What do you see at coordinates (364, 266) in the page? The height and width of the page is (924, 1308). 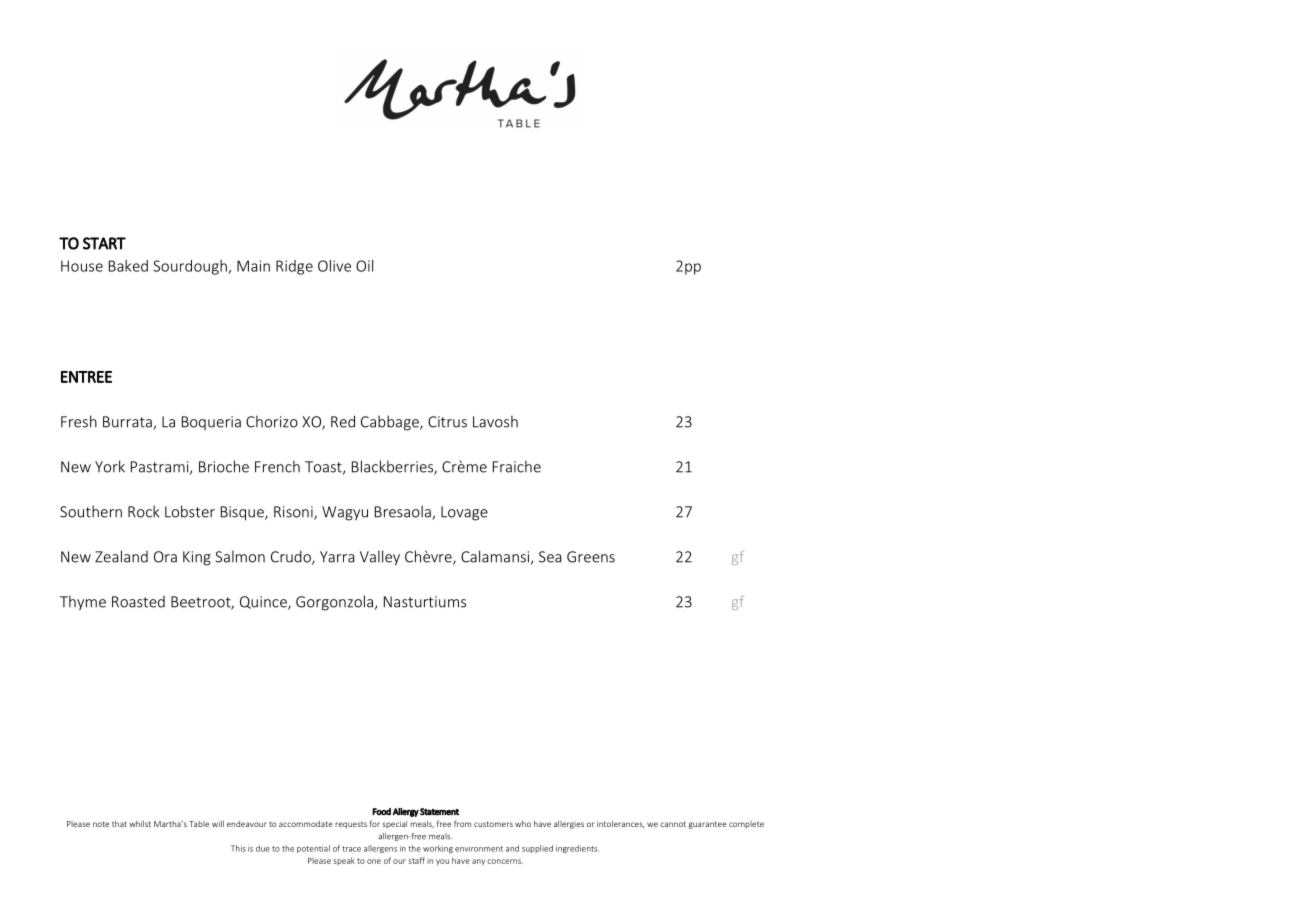 I see `Oil` at bounding box center [364, 266].
